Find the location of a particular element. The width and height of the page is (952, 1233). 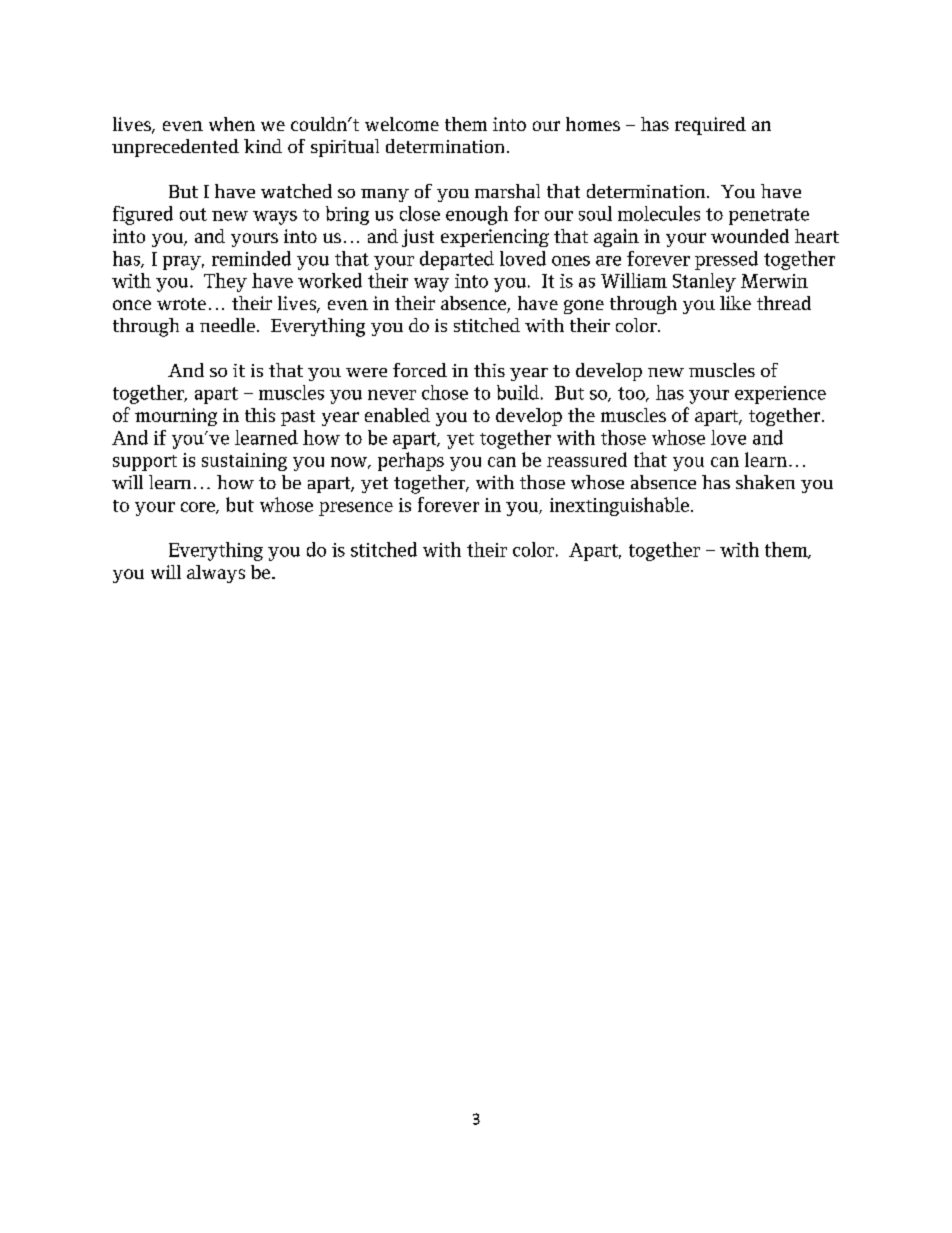

required is located at coordinates (710, 126).
